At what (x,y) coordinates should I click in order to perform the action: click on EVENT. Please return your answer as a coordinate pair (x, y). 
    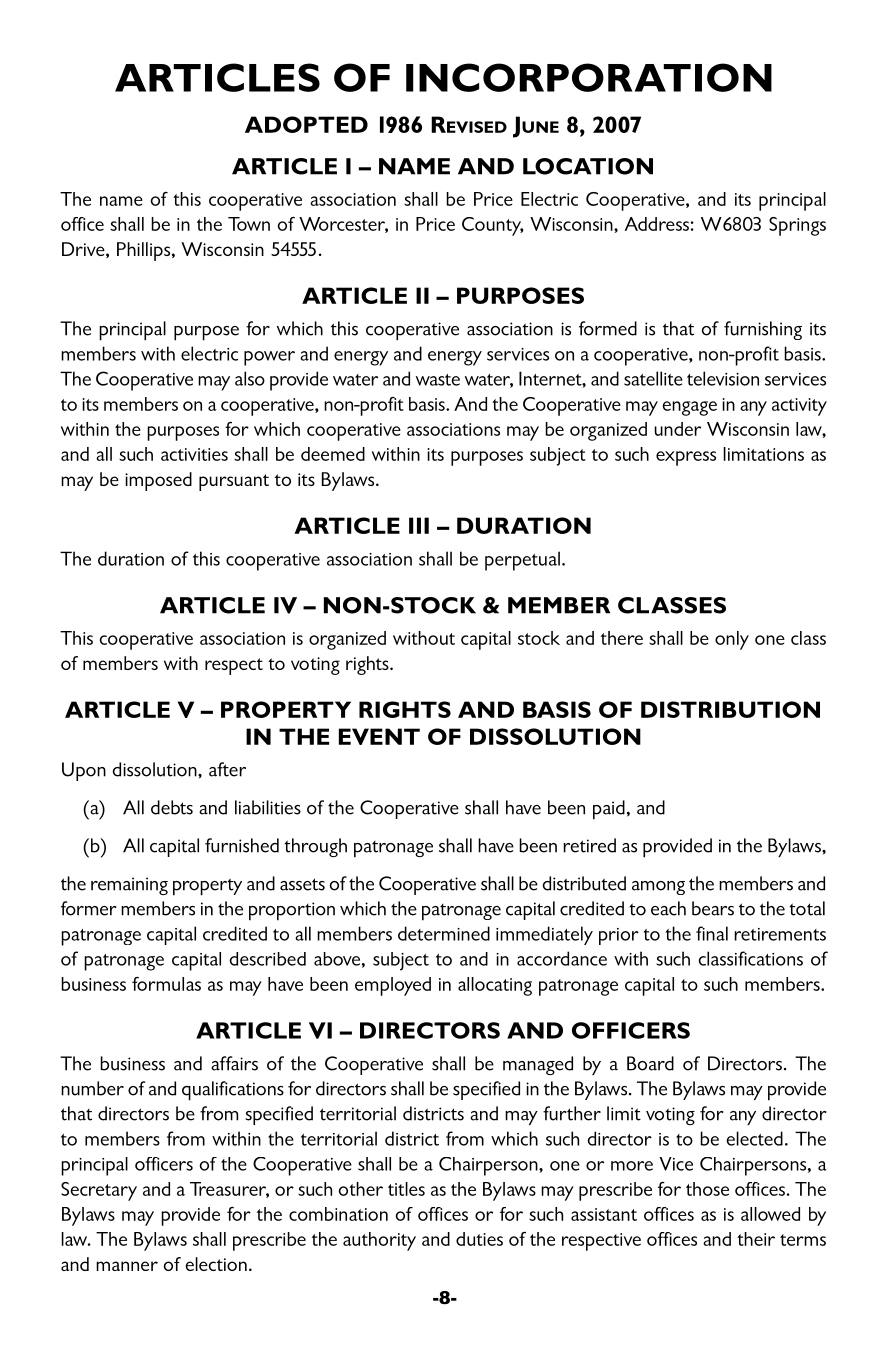
    Looking at the image, I should click on (379, 736).
